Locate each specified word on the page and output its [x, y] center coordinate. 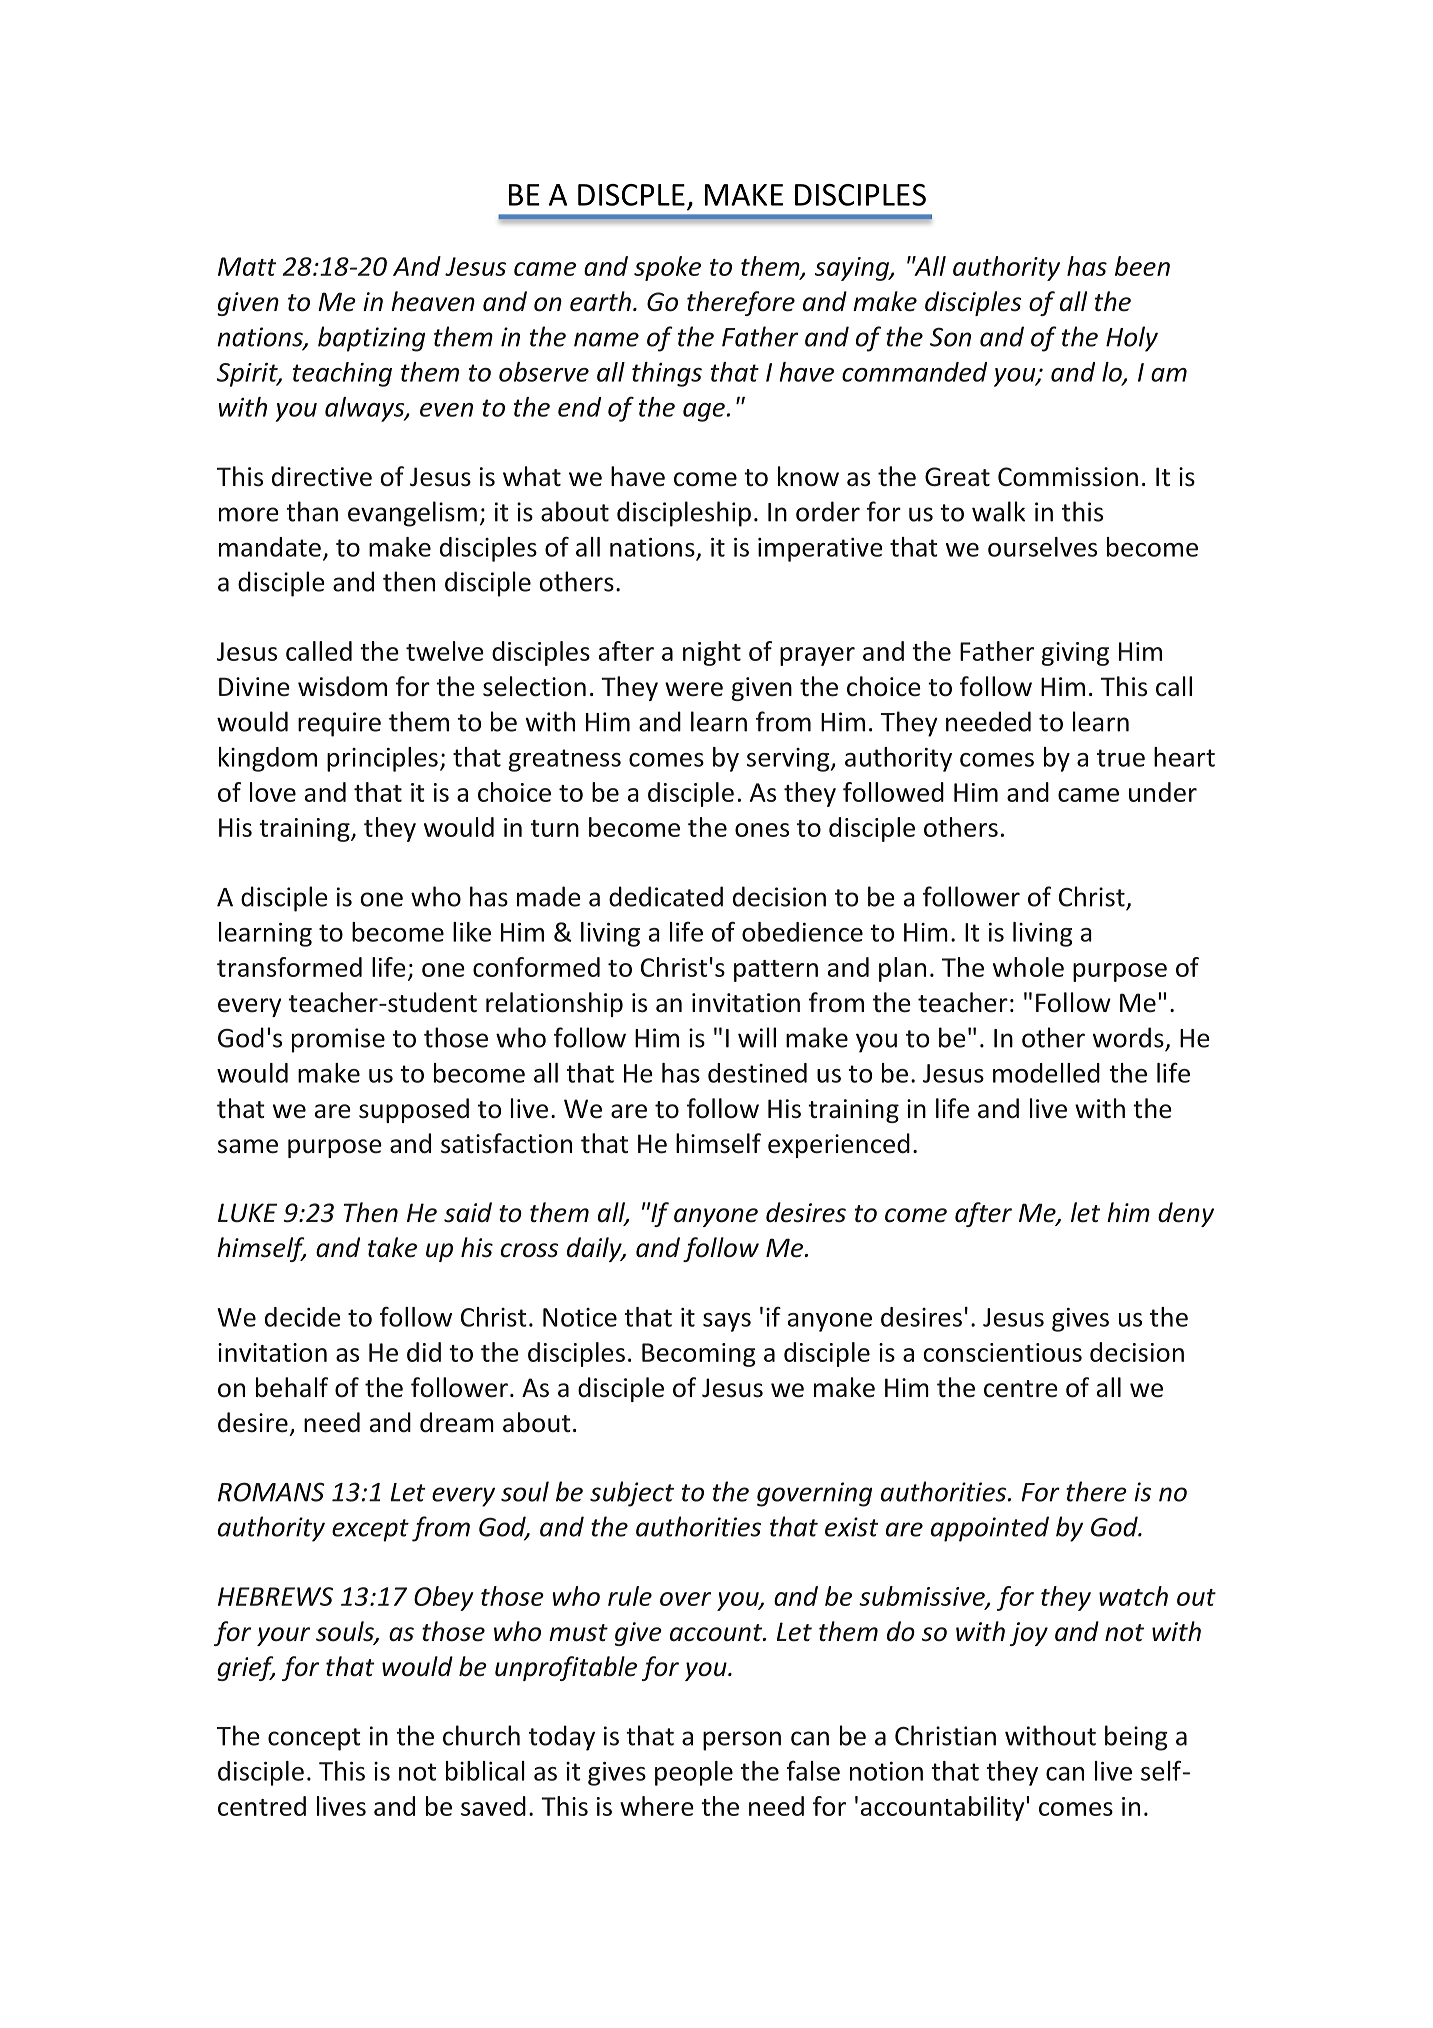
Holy [1132, 339]
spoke [667, 268]
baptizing [371, 339]
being [1136, 1738]
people [694, 1773]
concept [314, 1739]
